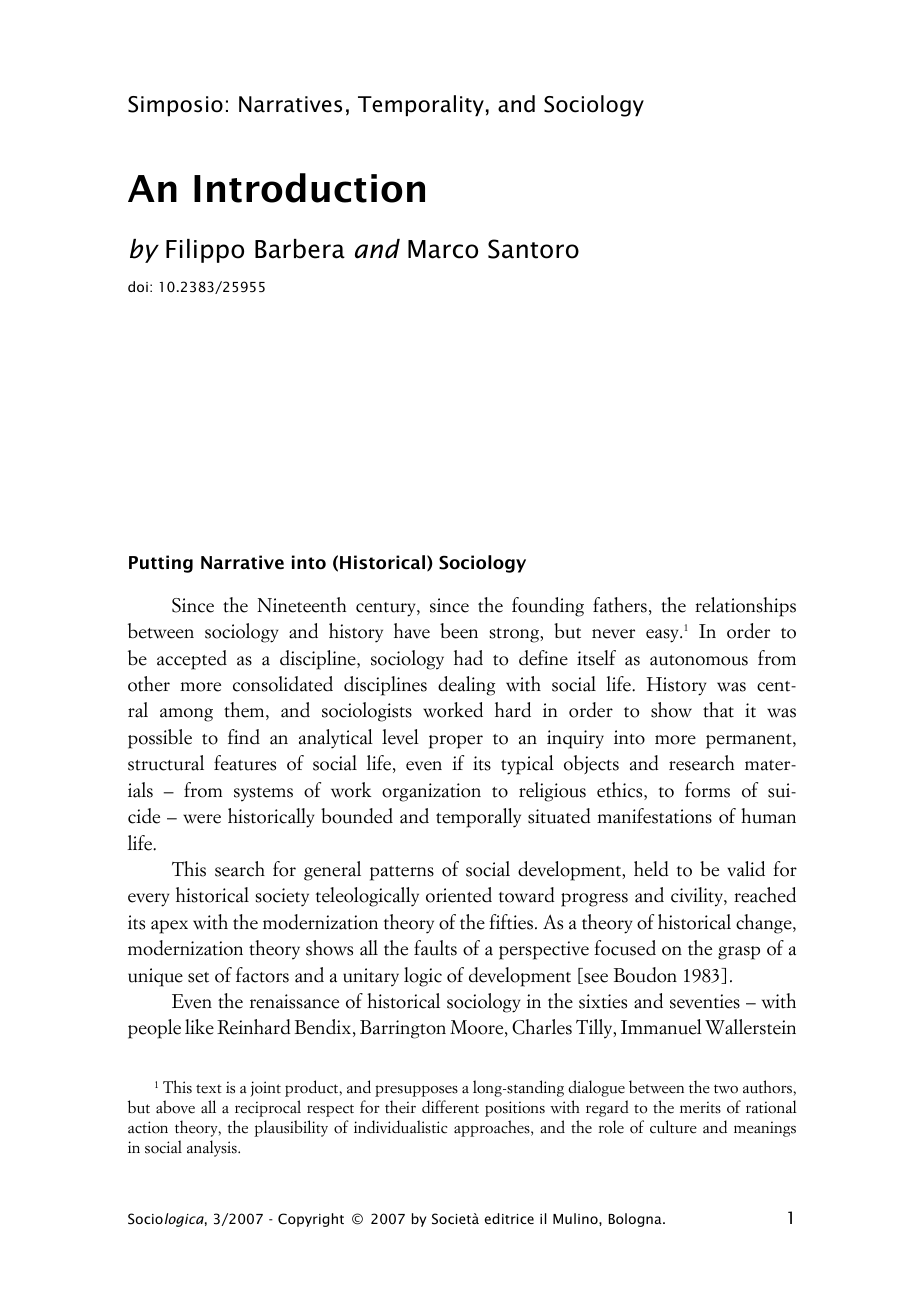 This page has height=1308, width=924. What do you see at coordinates (421, 106) in the page?
I see `Temporality` at bounding box center [421, 106].
